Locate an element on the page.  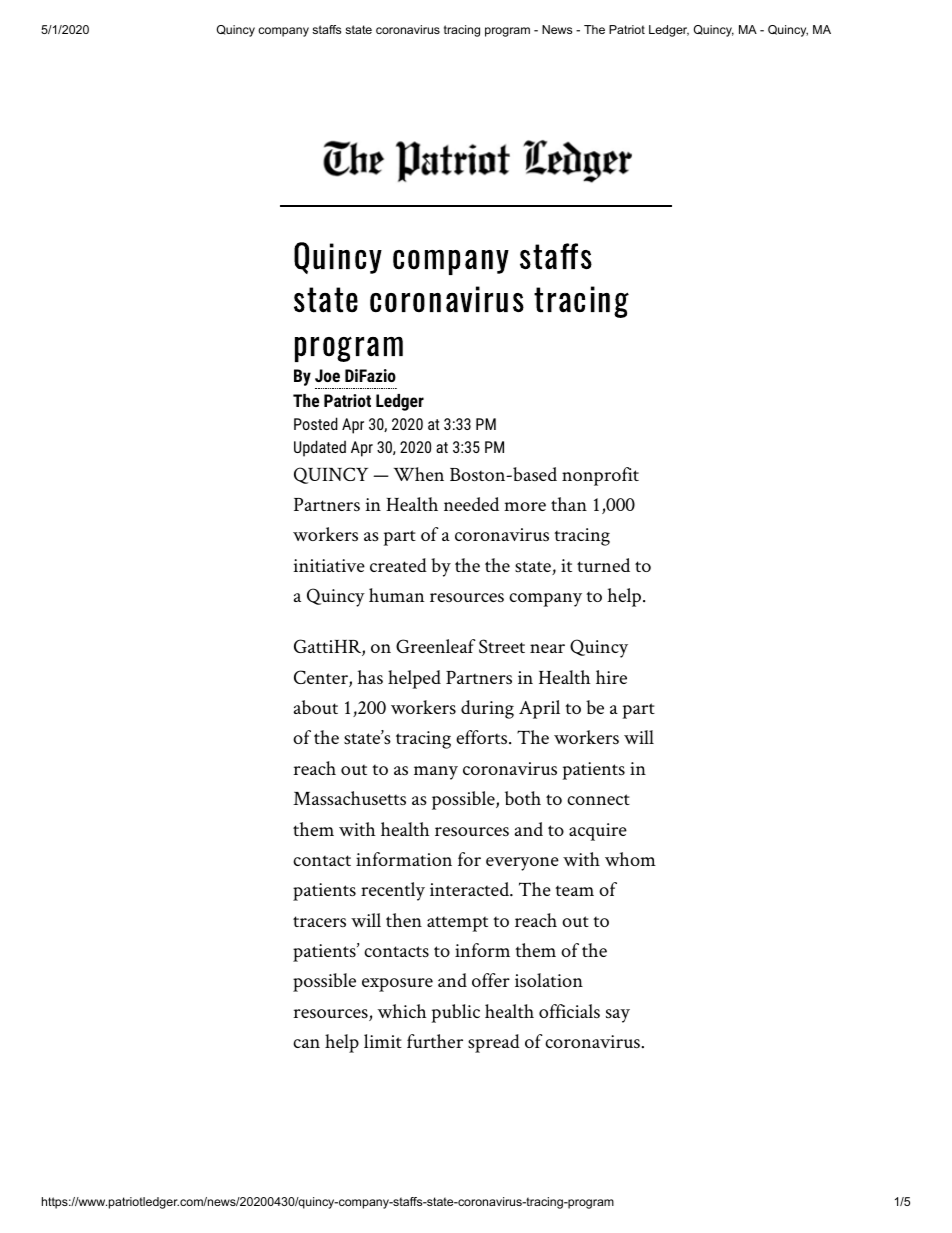
tracers is located at coordinates (319, 921).
